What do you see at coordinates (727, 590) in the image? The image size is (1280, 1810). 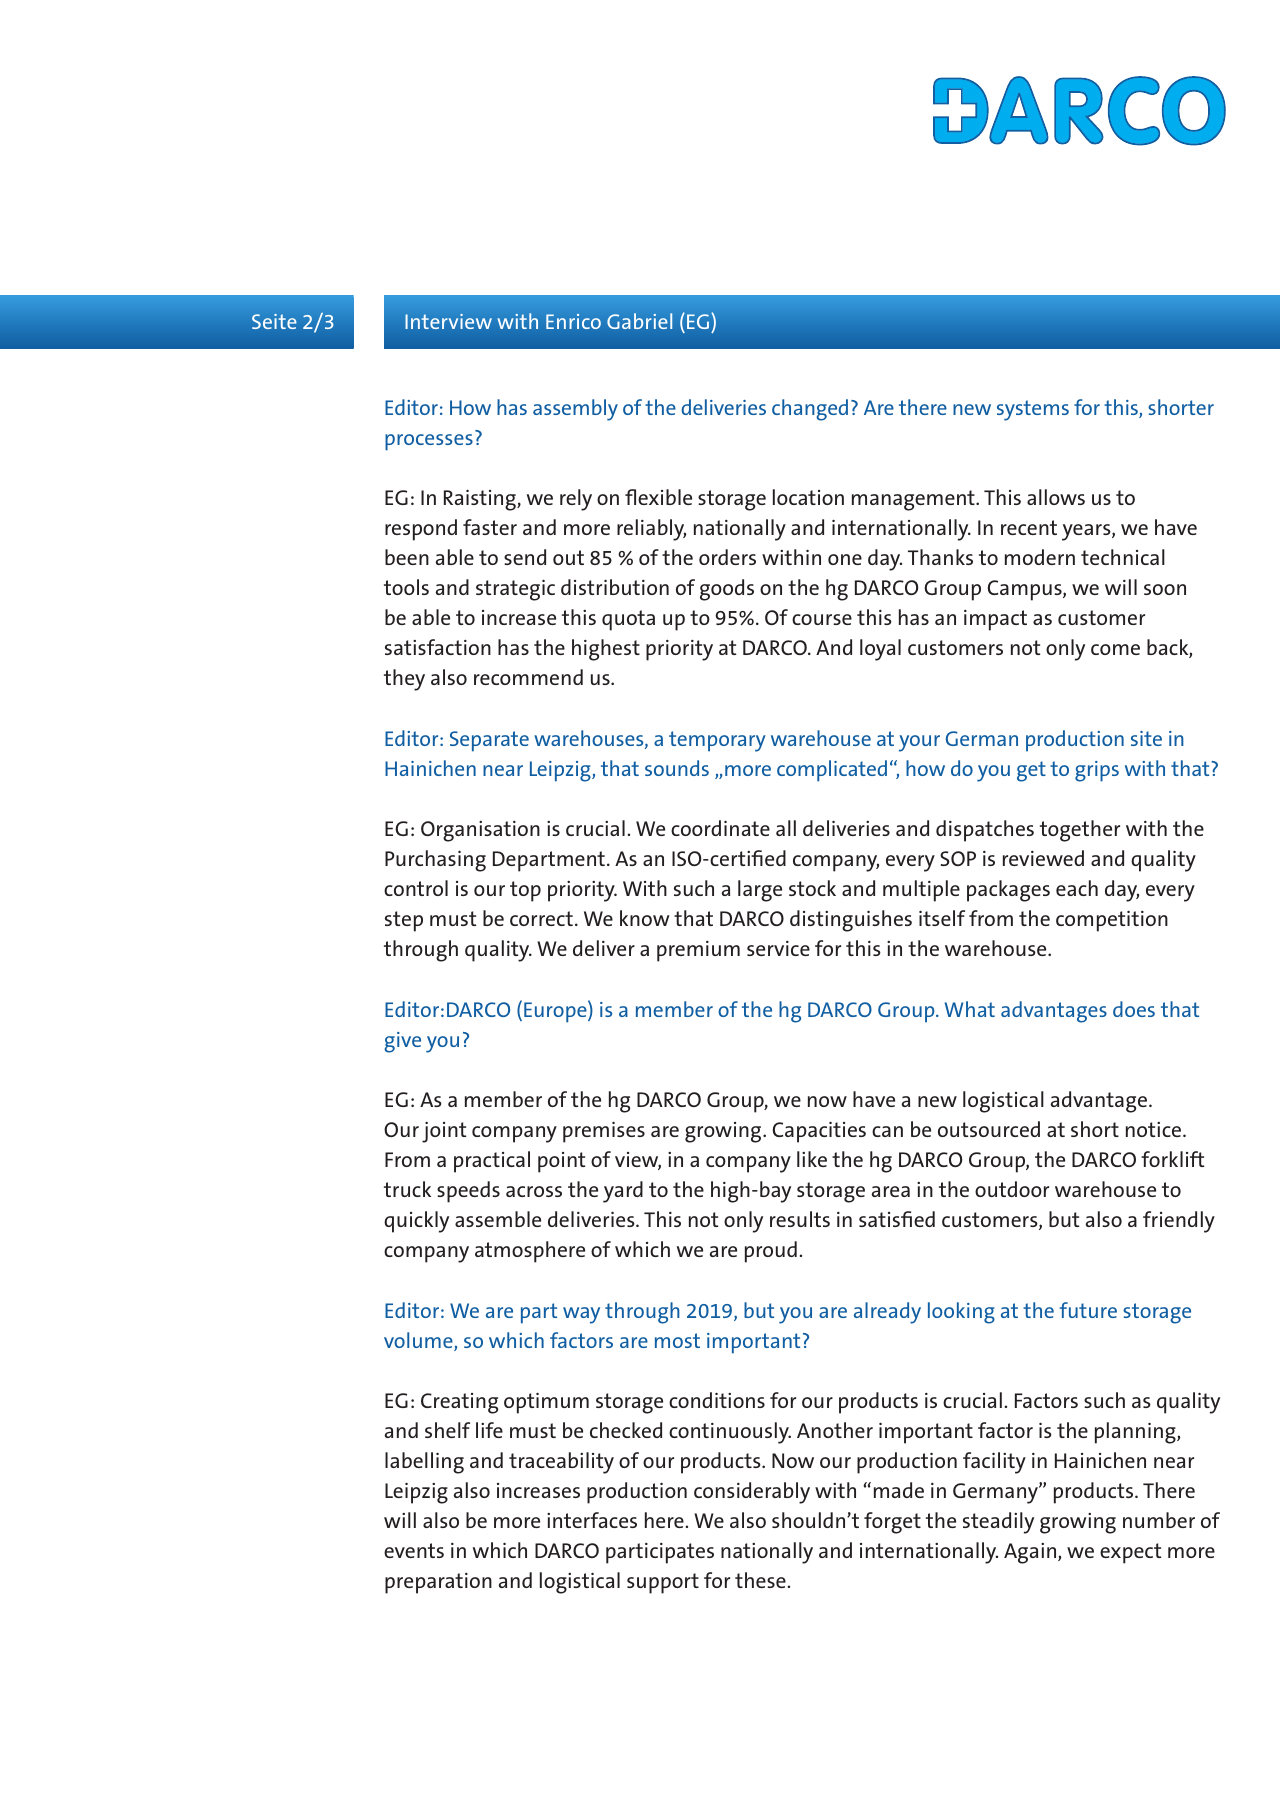 I see `goods` at bounding box center [727, 590].
